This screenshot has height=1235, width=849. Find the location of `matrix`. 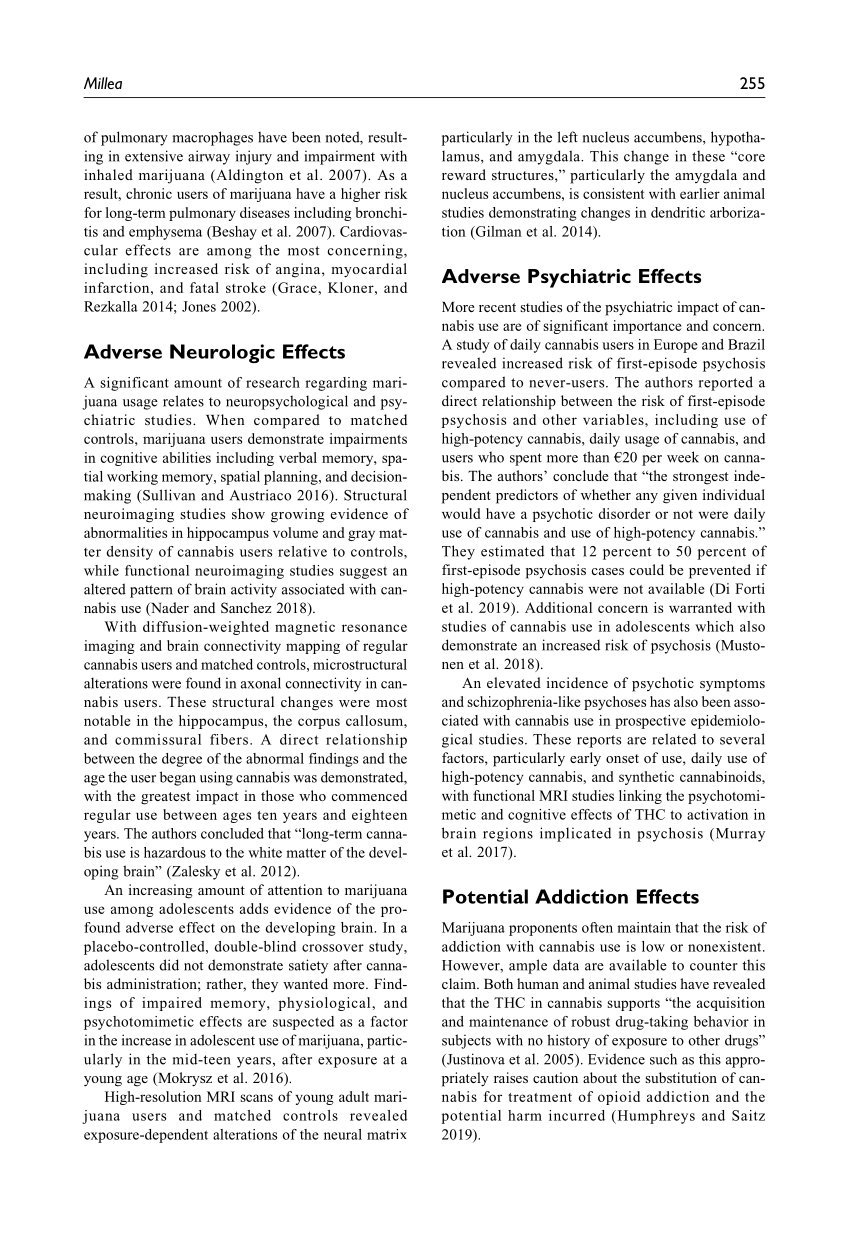

matrix is located at coordinates (386, 1134).
